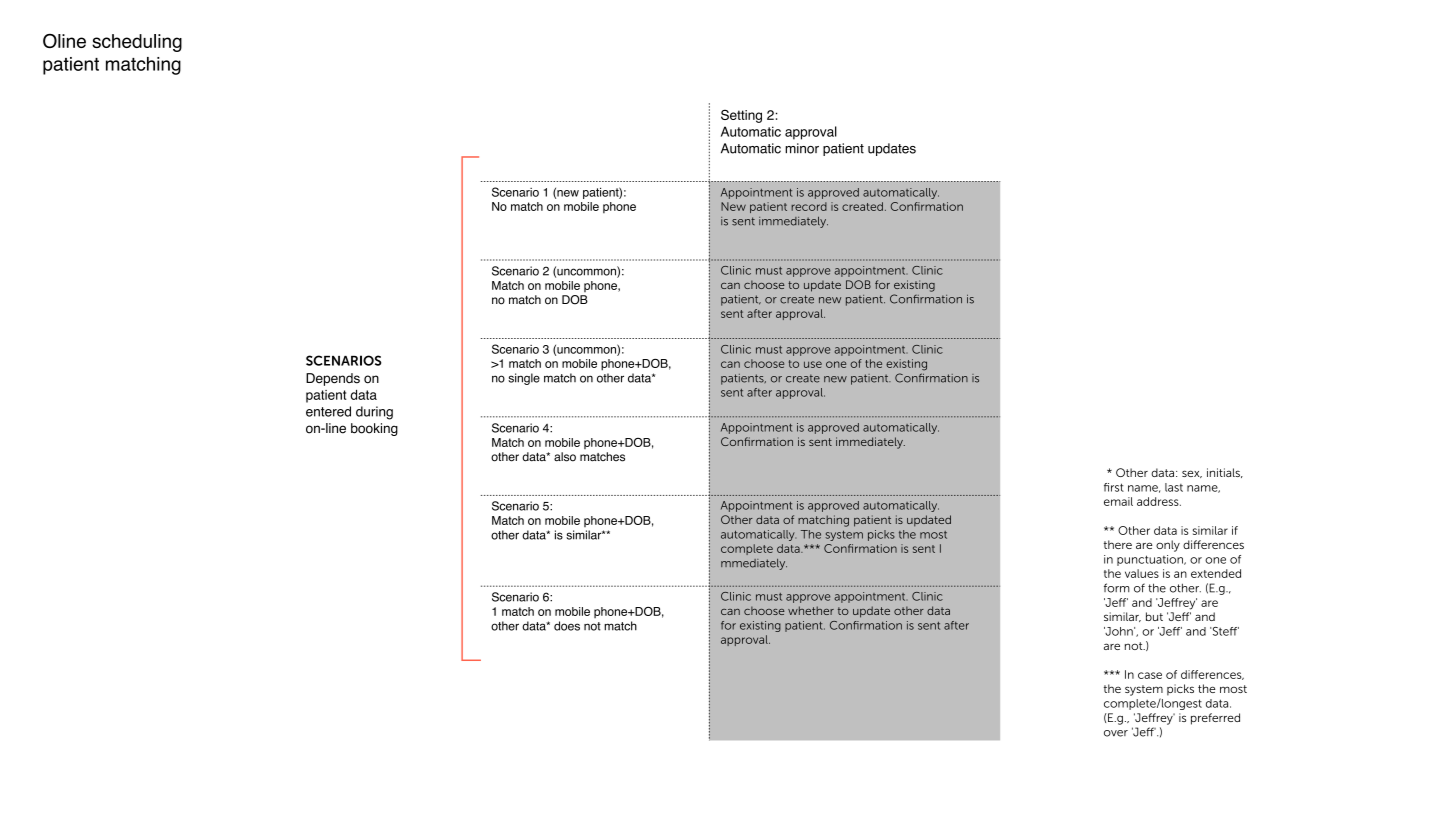  Describe the element at coordinates (567, 626) in the screenshot. I see `does` at that location.
